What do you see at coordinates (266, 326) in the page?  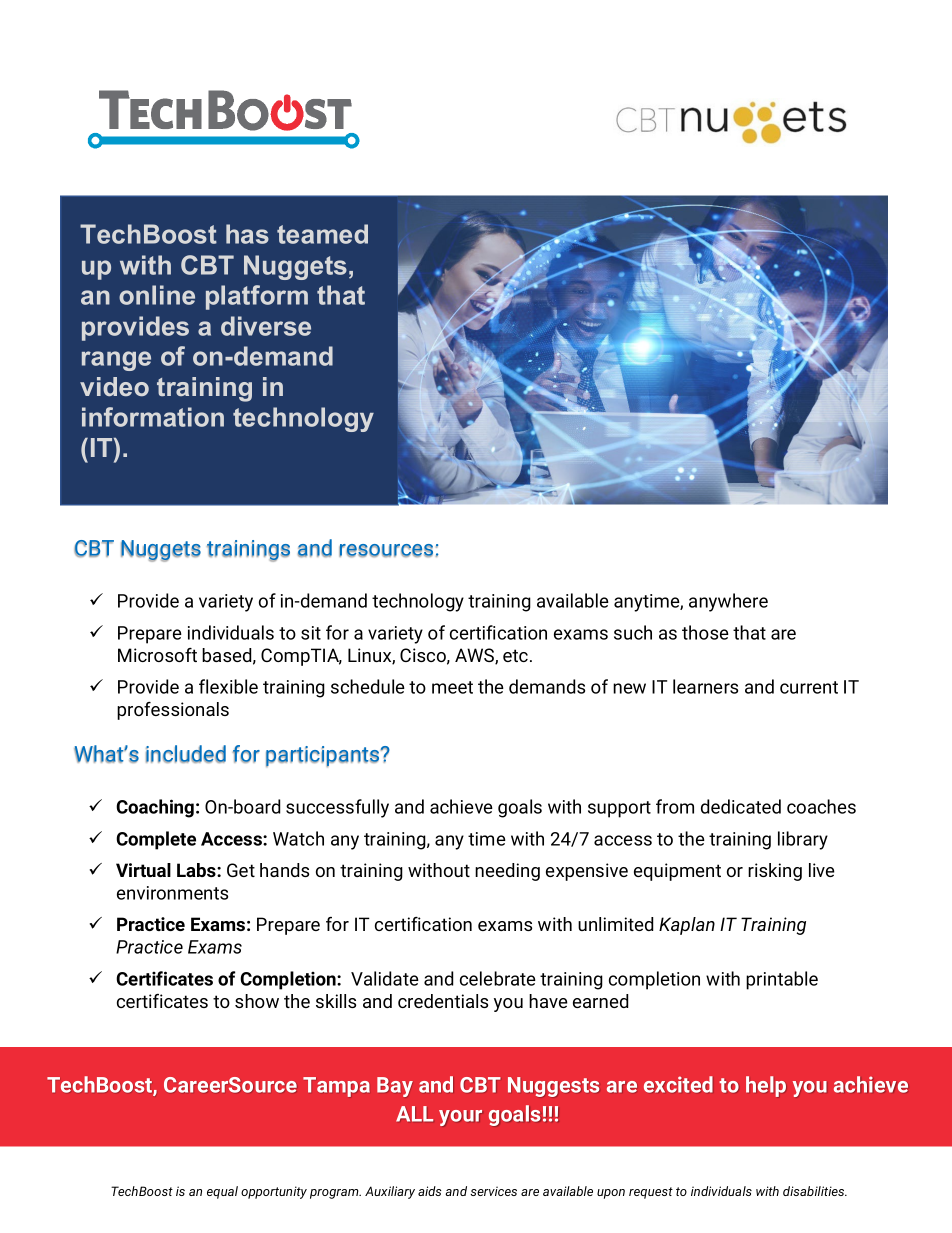 I see `diverse` at bounding box center [266, 326].
